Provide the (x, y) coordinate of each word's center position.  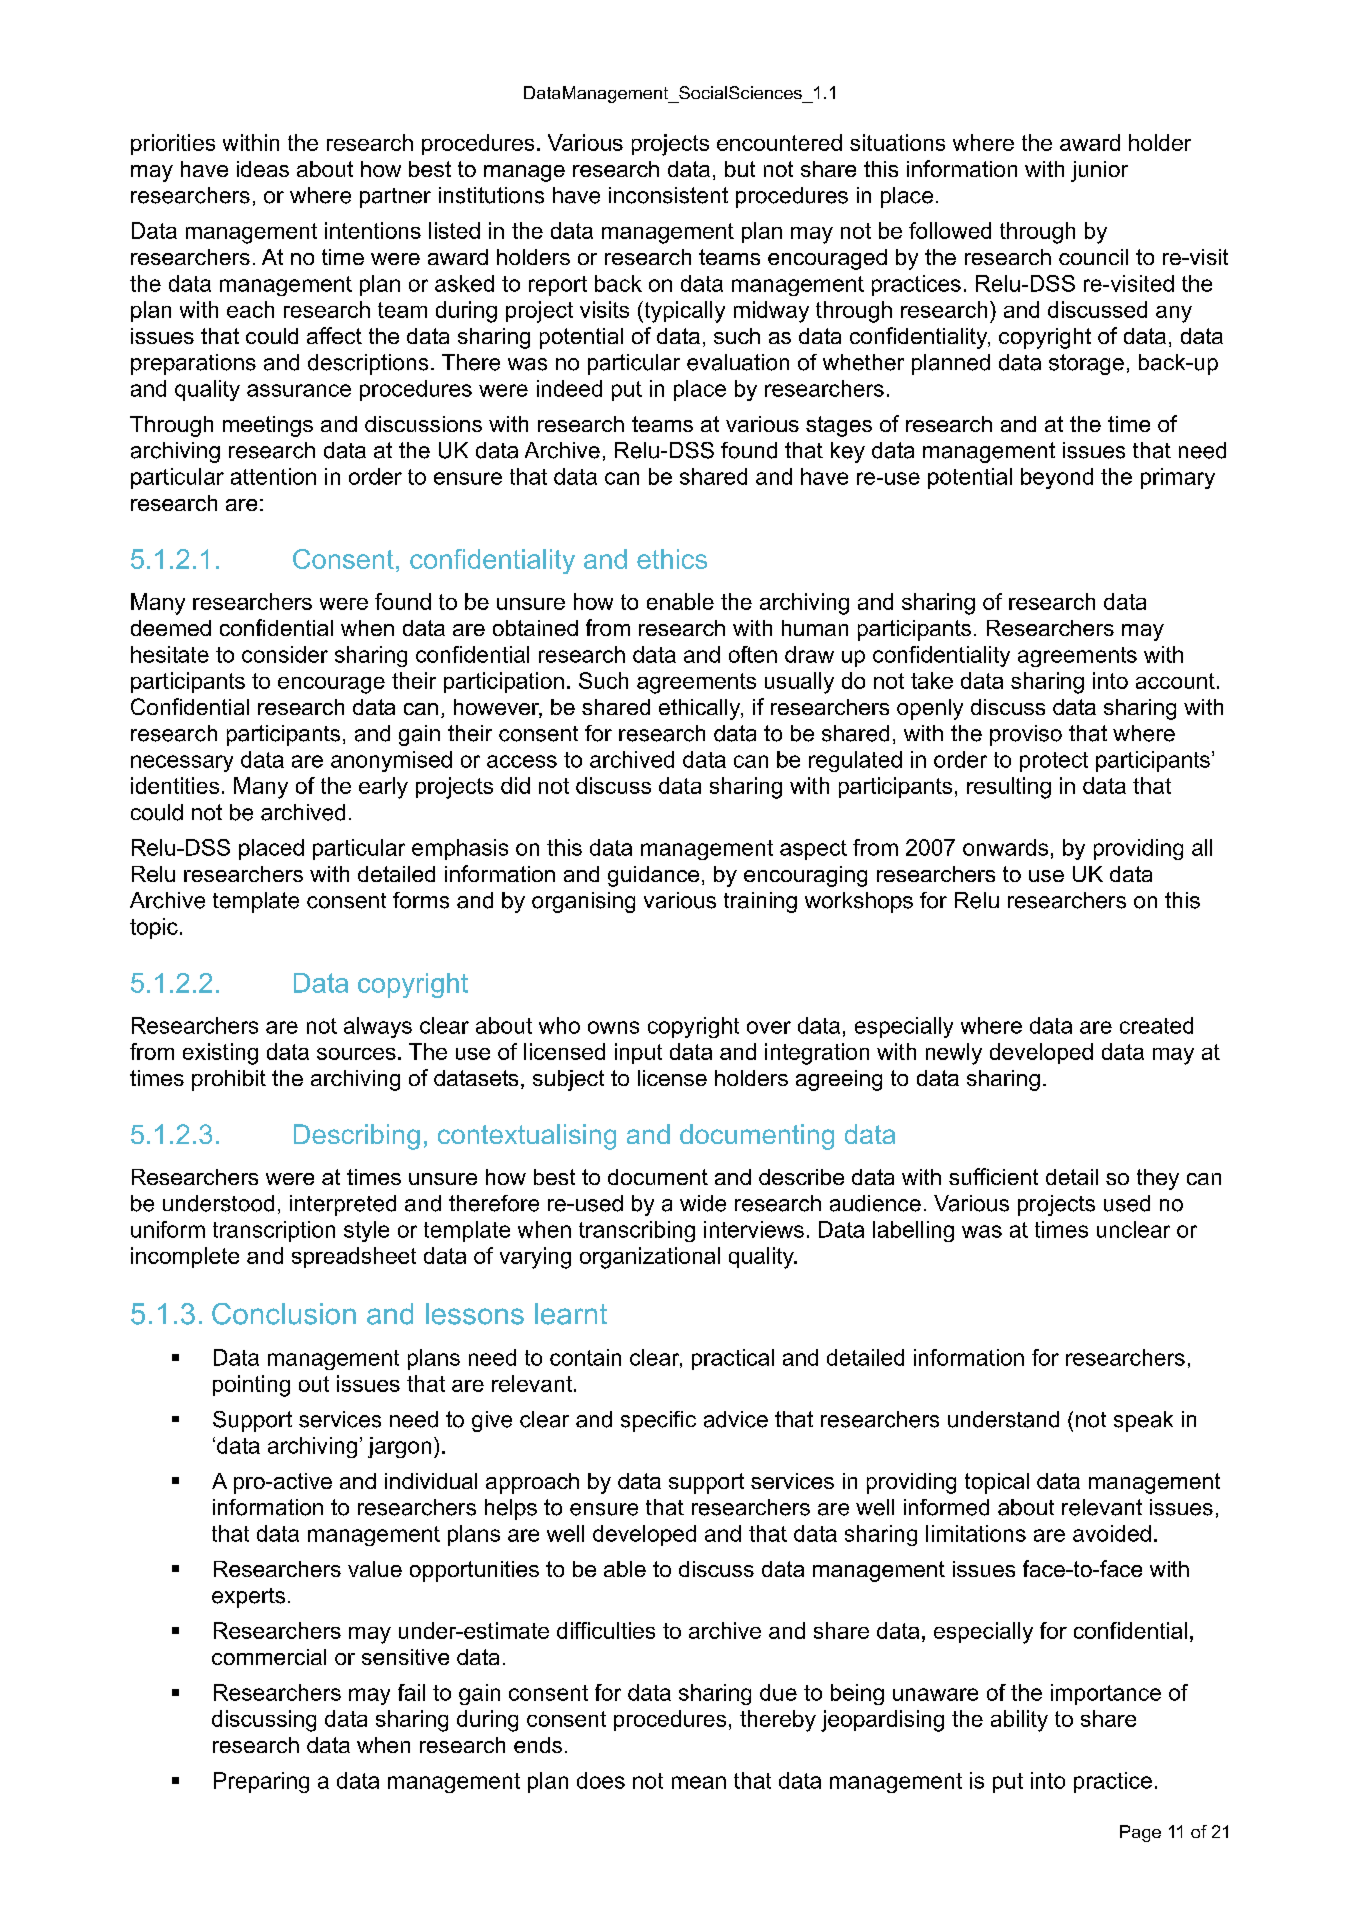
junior (1099, 171)
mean (699, 1782)
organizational (650, 1258)
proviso (1026, 735)
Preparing (261, 1782)
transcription (274, 1231)
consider (285, 654)
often (753, 654)
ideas (263, 169)
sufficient (993, 1176)
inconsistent (668, 195)
